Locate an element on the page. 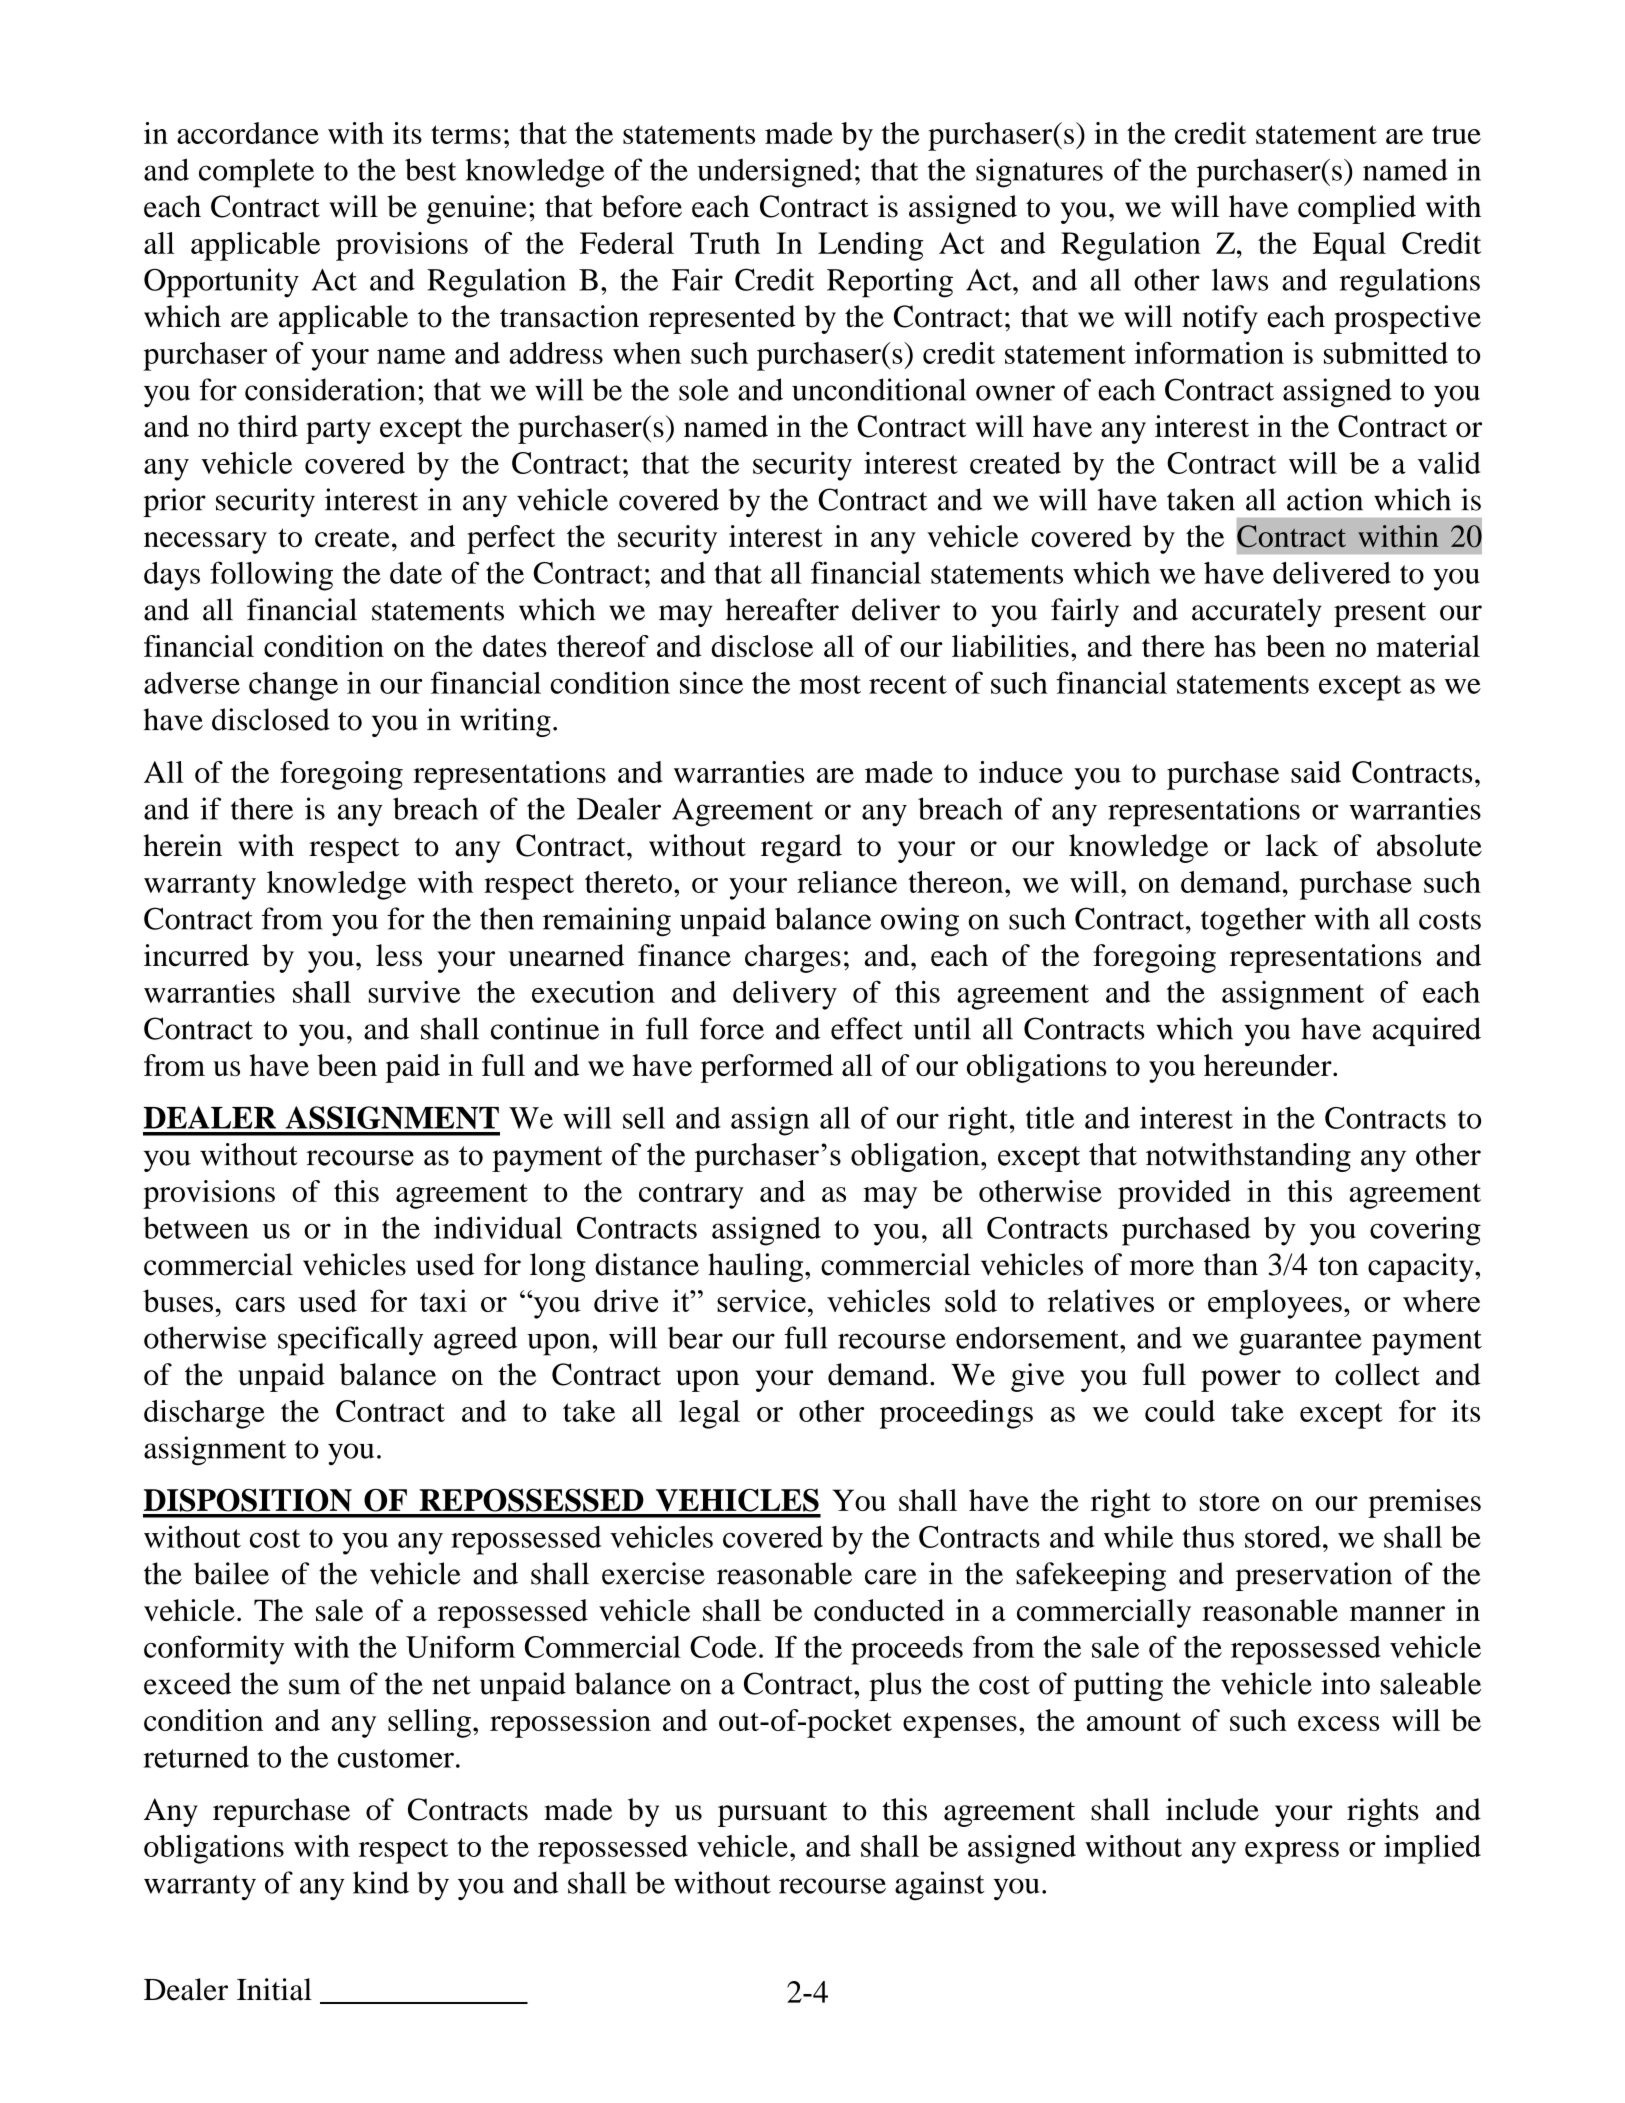  complete is located at coordinates (256, 173).
